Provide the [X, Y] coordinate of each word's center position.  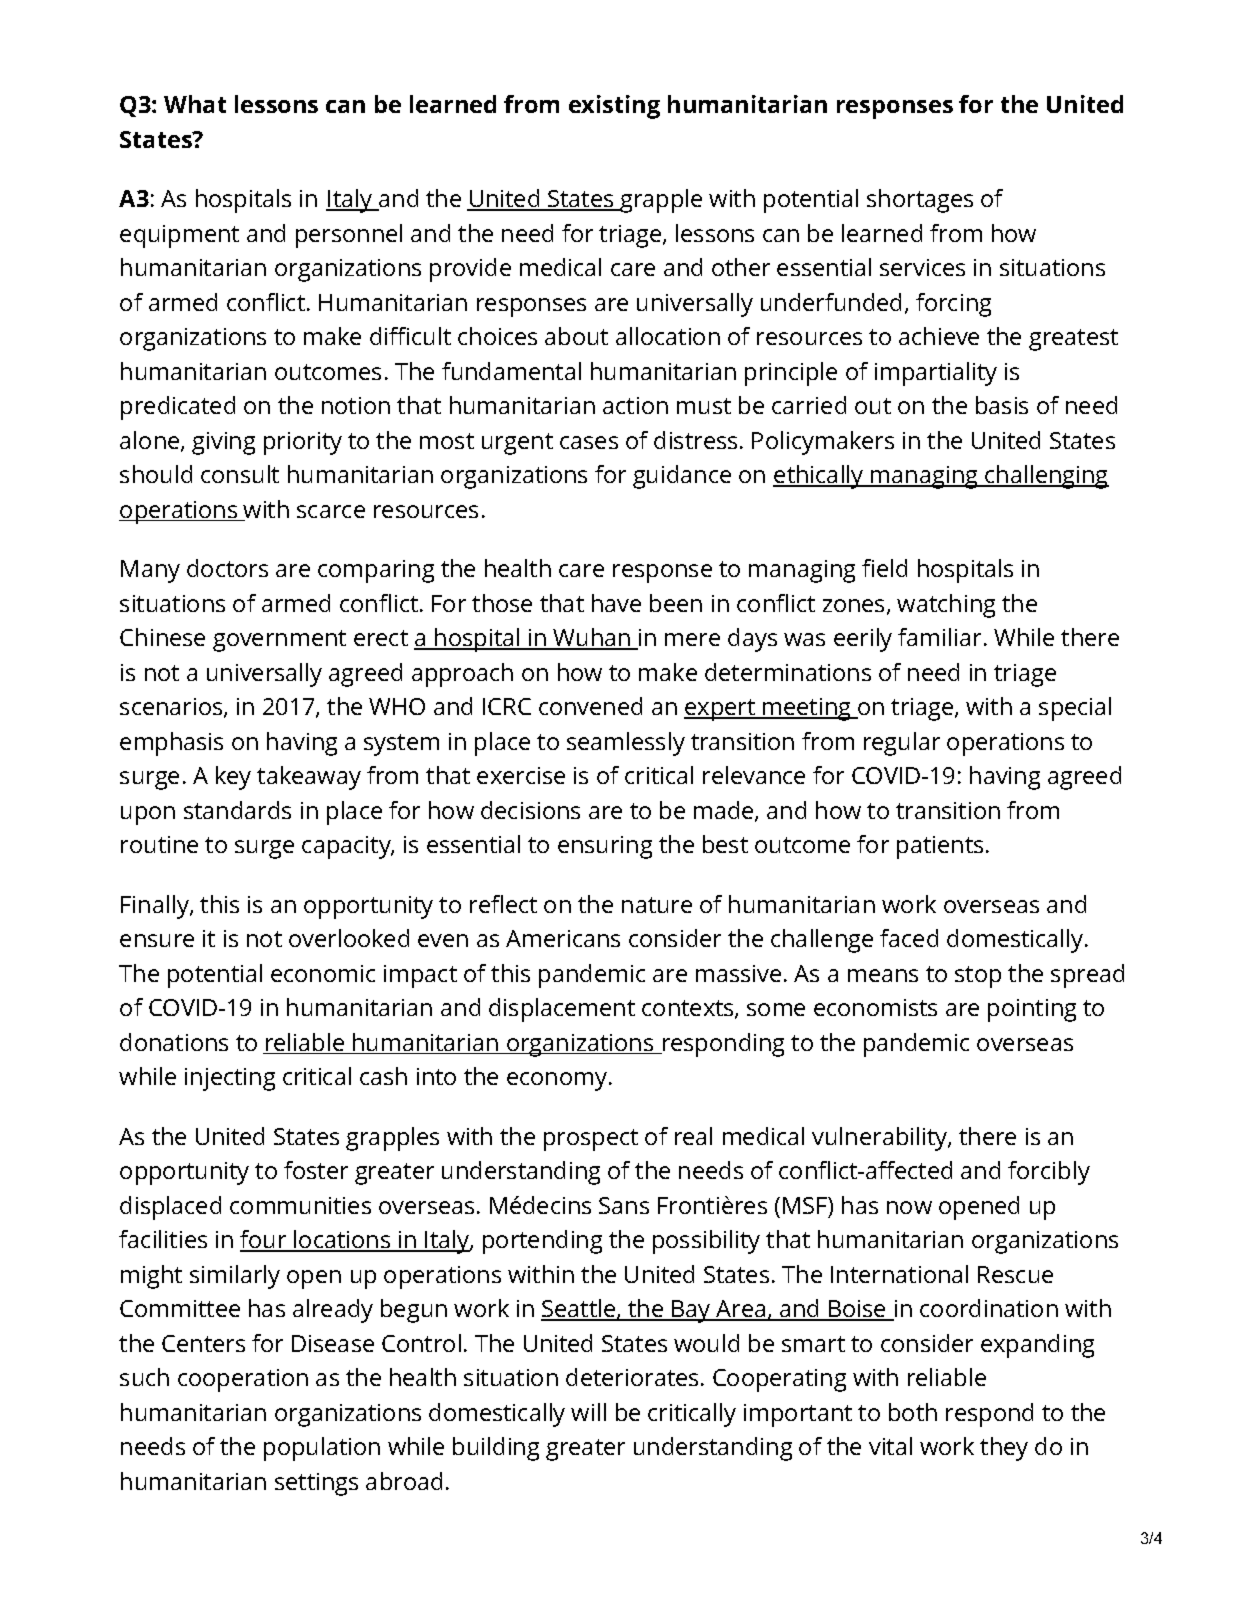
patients [940, 847]
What [195, 104]
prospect [591, 1140]
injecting [230, 1079]
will [588, 1412]
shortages [920, 201]
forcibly [1049, 1173]
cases [589, 442]
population [322, 1449]
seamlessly [626, 744]
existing [614, 107]
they [1004, 1449]
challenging [1046, 477]
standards [237, 810]
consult [240, 474]
